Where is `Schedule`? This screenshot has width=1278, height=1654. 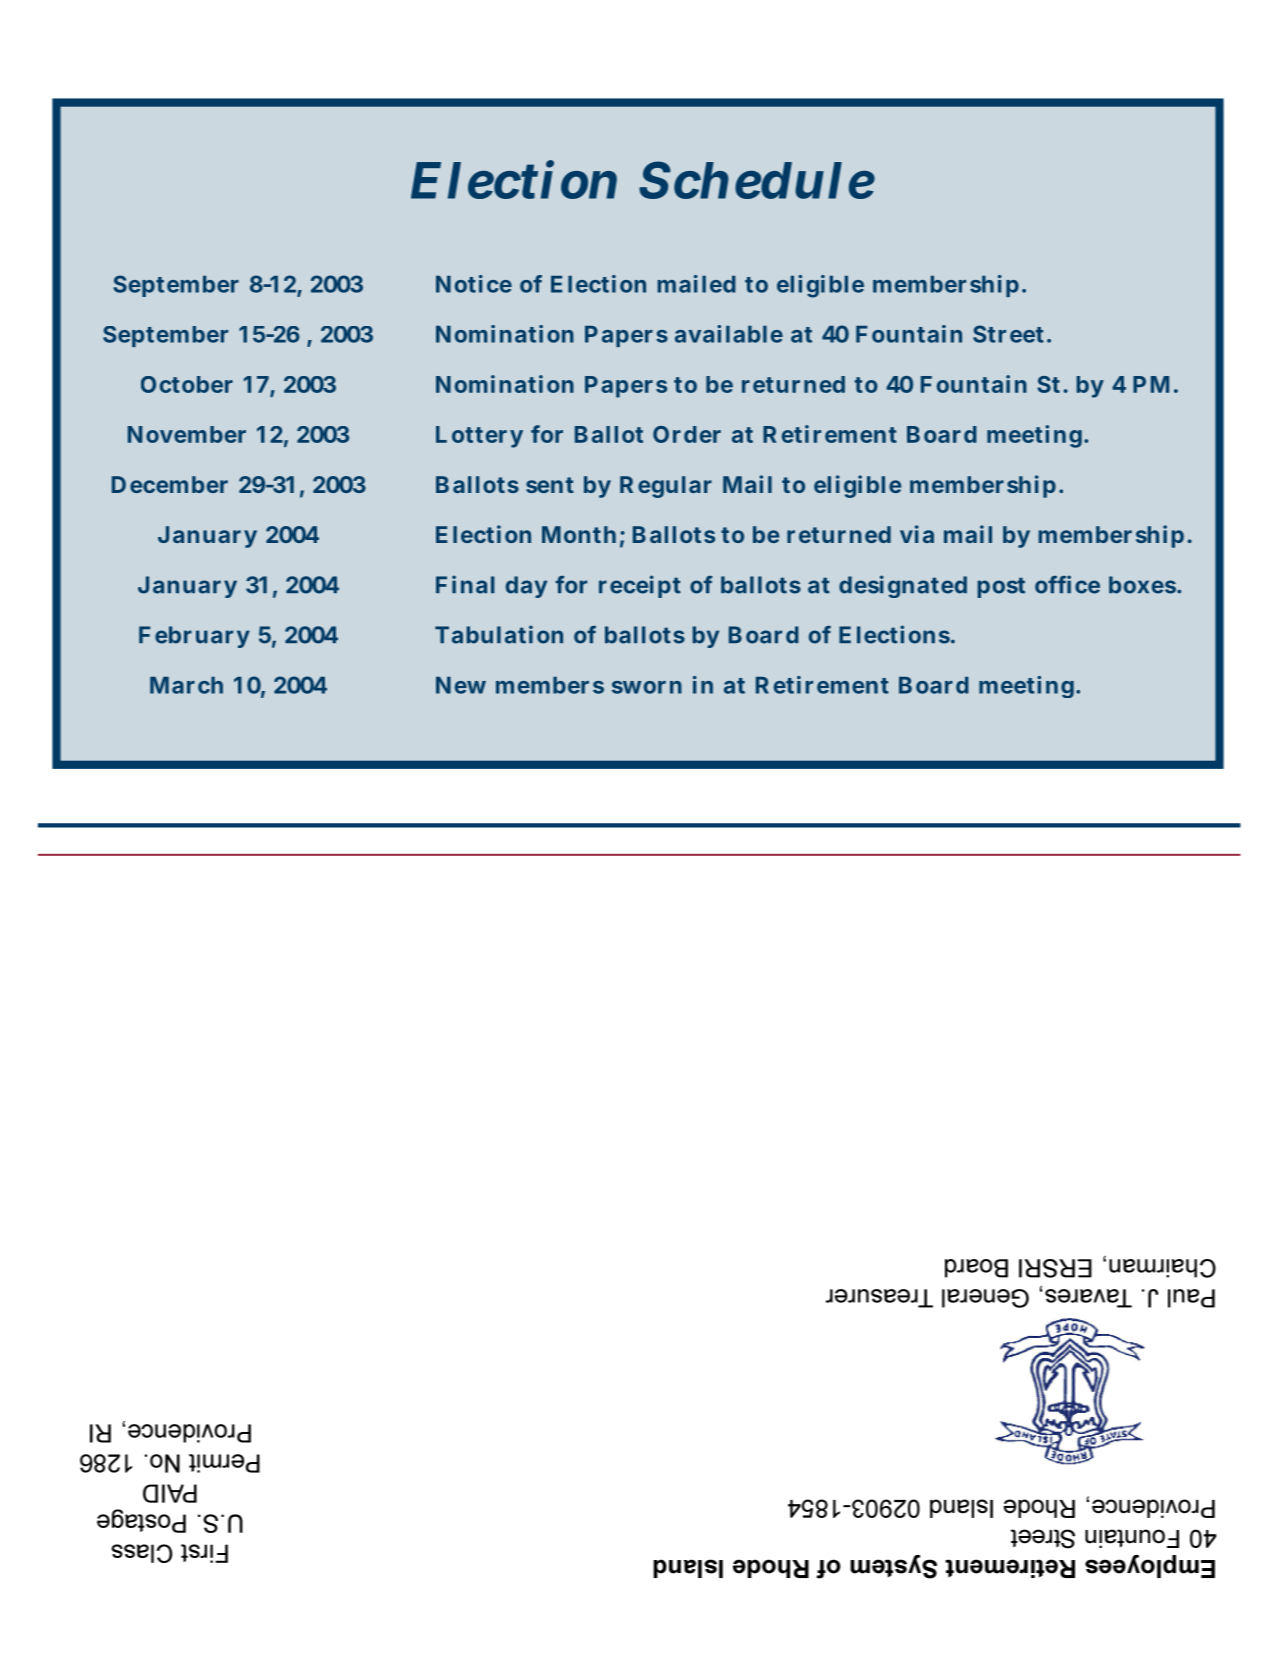
Schedule is located at coordinates (757, 180).
